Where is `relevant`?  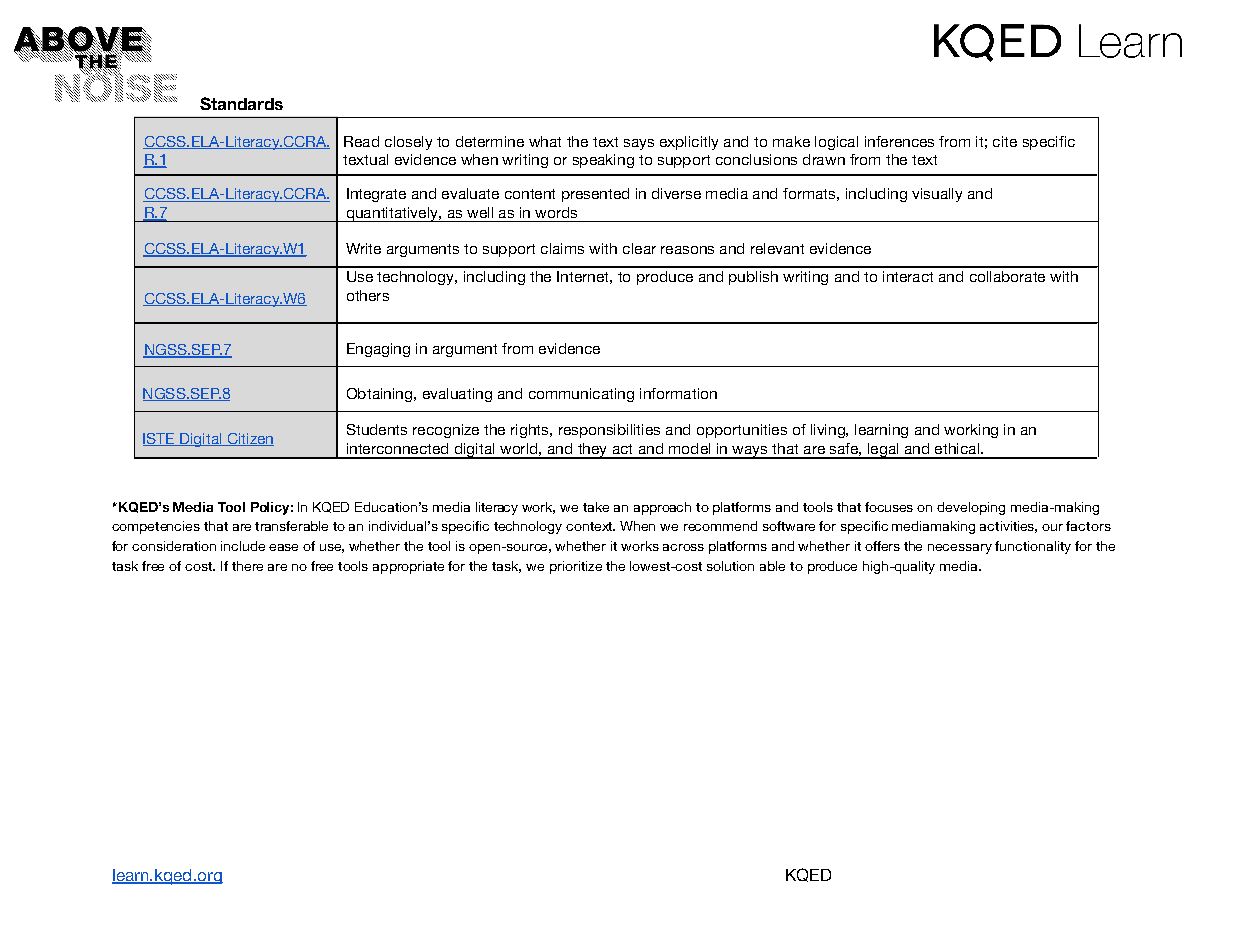 relevant is located at coordinates (777, 248).
